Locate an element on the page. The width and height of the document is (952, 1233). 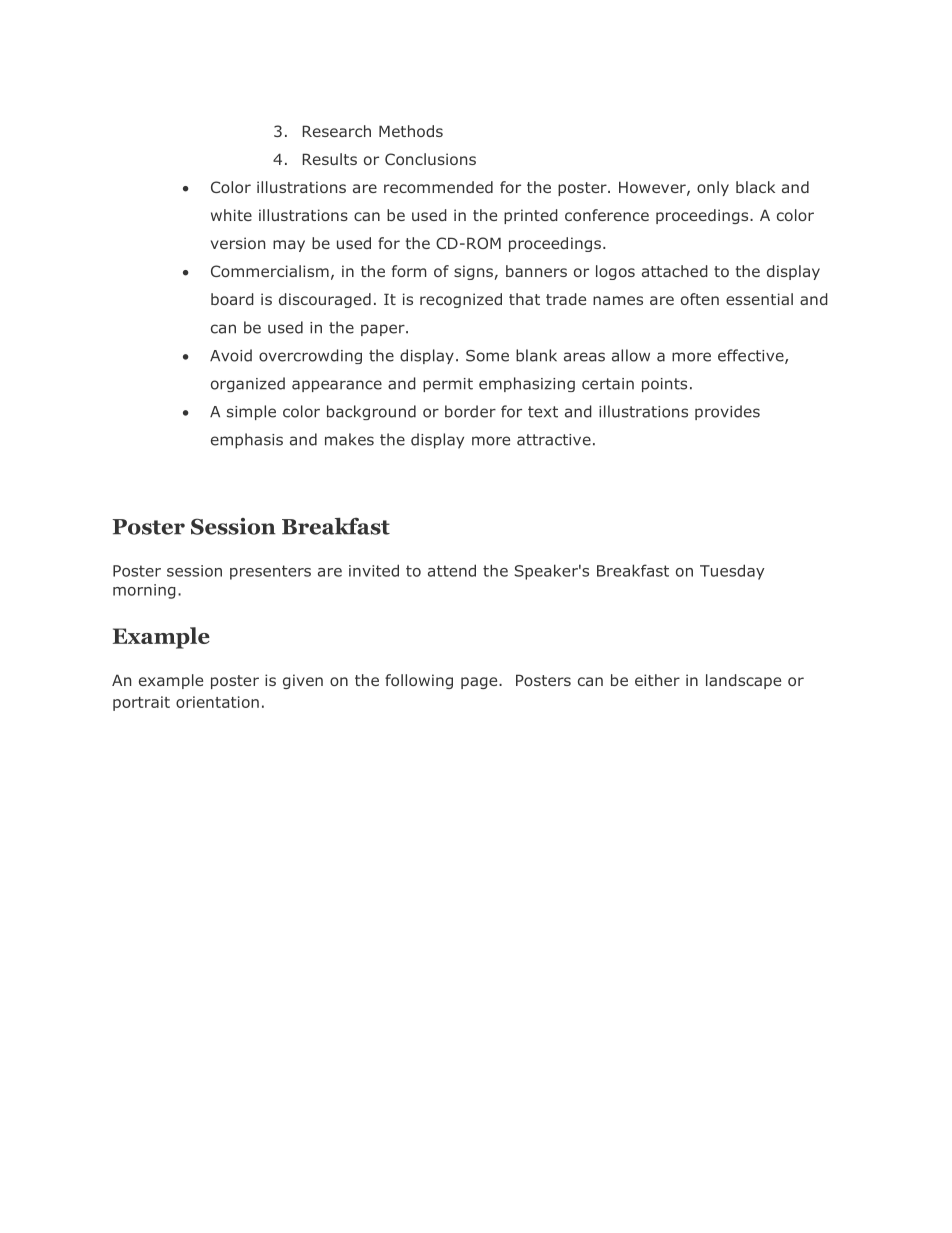
provides is located at coordinates (727, 412).
